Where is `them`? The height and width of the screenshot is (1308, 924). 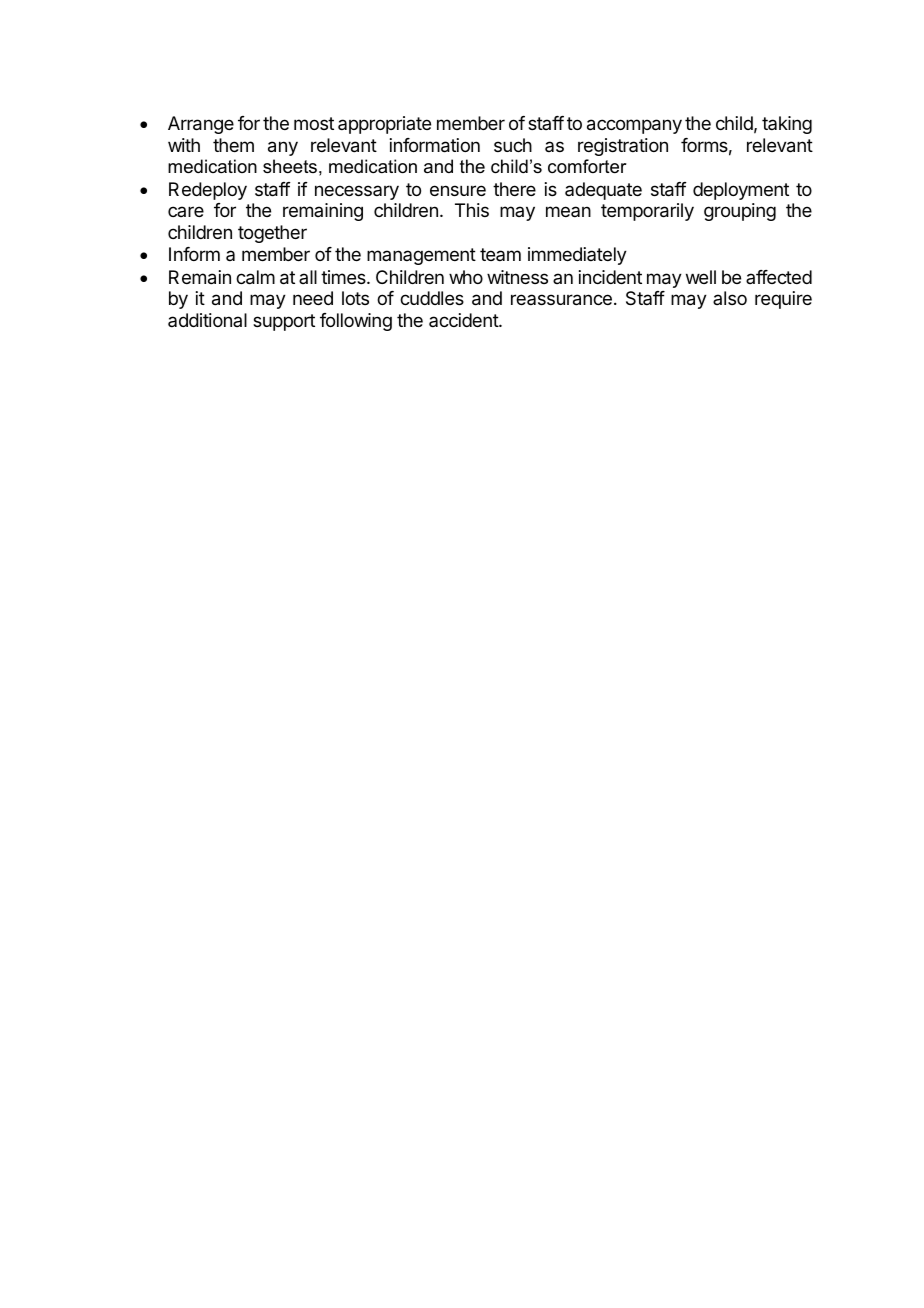
them is located at coordinates (233, 145).
